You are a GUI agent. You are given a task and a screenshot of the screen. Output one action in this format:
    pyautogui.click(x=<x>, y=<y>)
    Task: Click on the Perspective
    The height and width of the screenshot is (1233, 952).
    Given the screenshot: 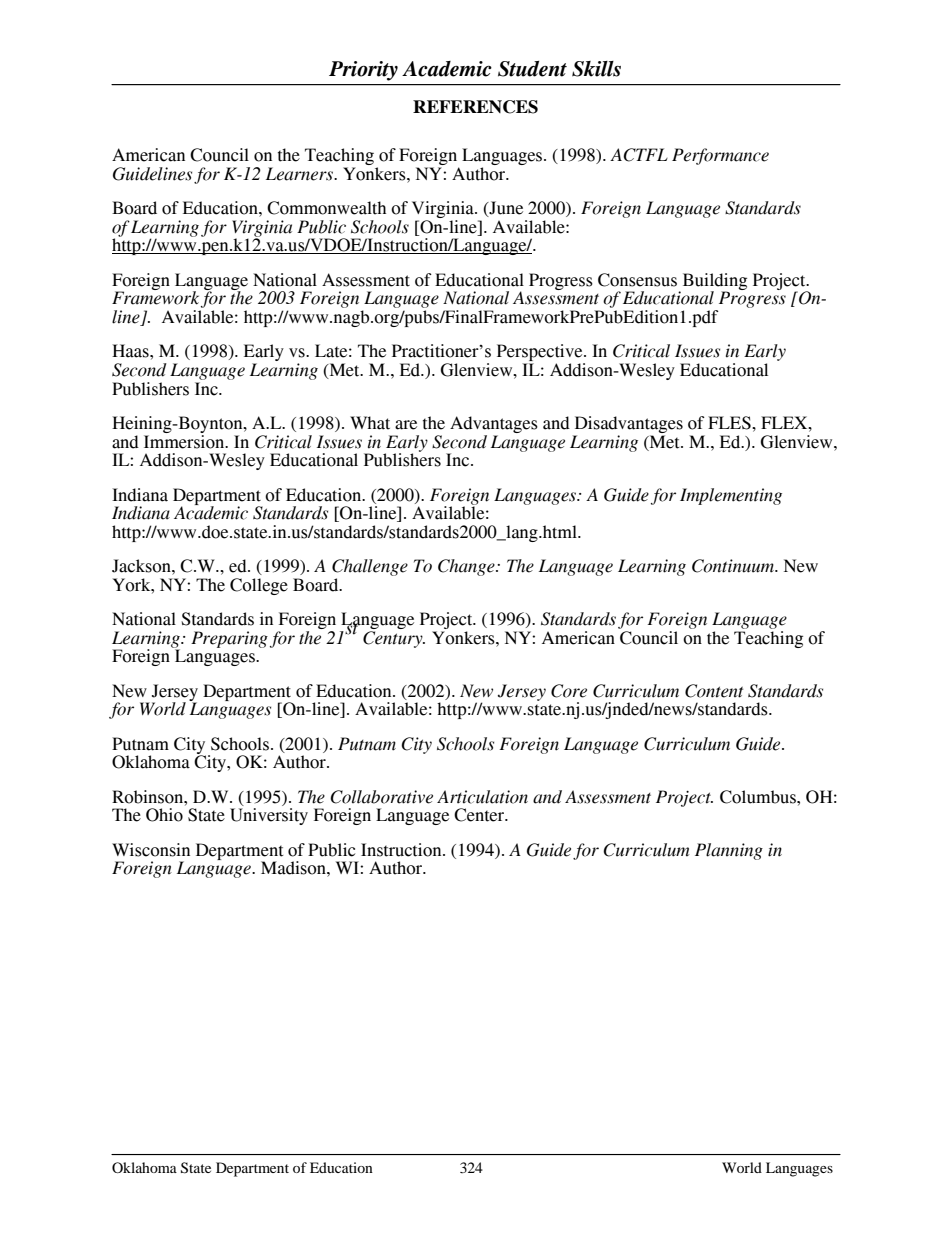 What is the action you would take?
    pyautogui.click(x=541, y=354)
